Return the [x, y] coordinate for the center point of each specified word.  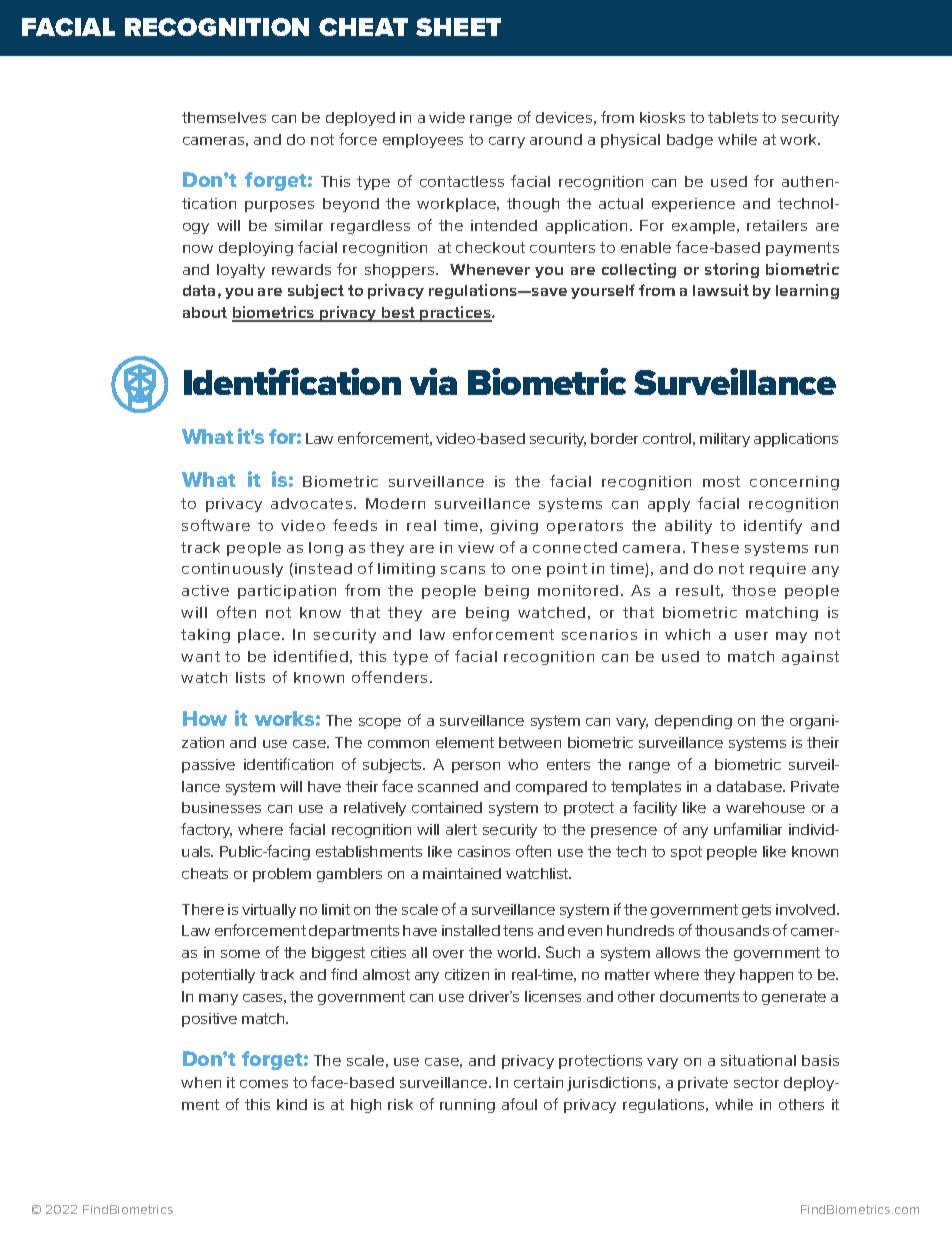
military [725, 440]
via [433, 381]
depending [693, 722]
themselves [224, 117]
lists [250, 677]
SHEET [458, 27]
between [530, 742]
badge [690, 141]
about [205, 312]
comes [264, 1084]
